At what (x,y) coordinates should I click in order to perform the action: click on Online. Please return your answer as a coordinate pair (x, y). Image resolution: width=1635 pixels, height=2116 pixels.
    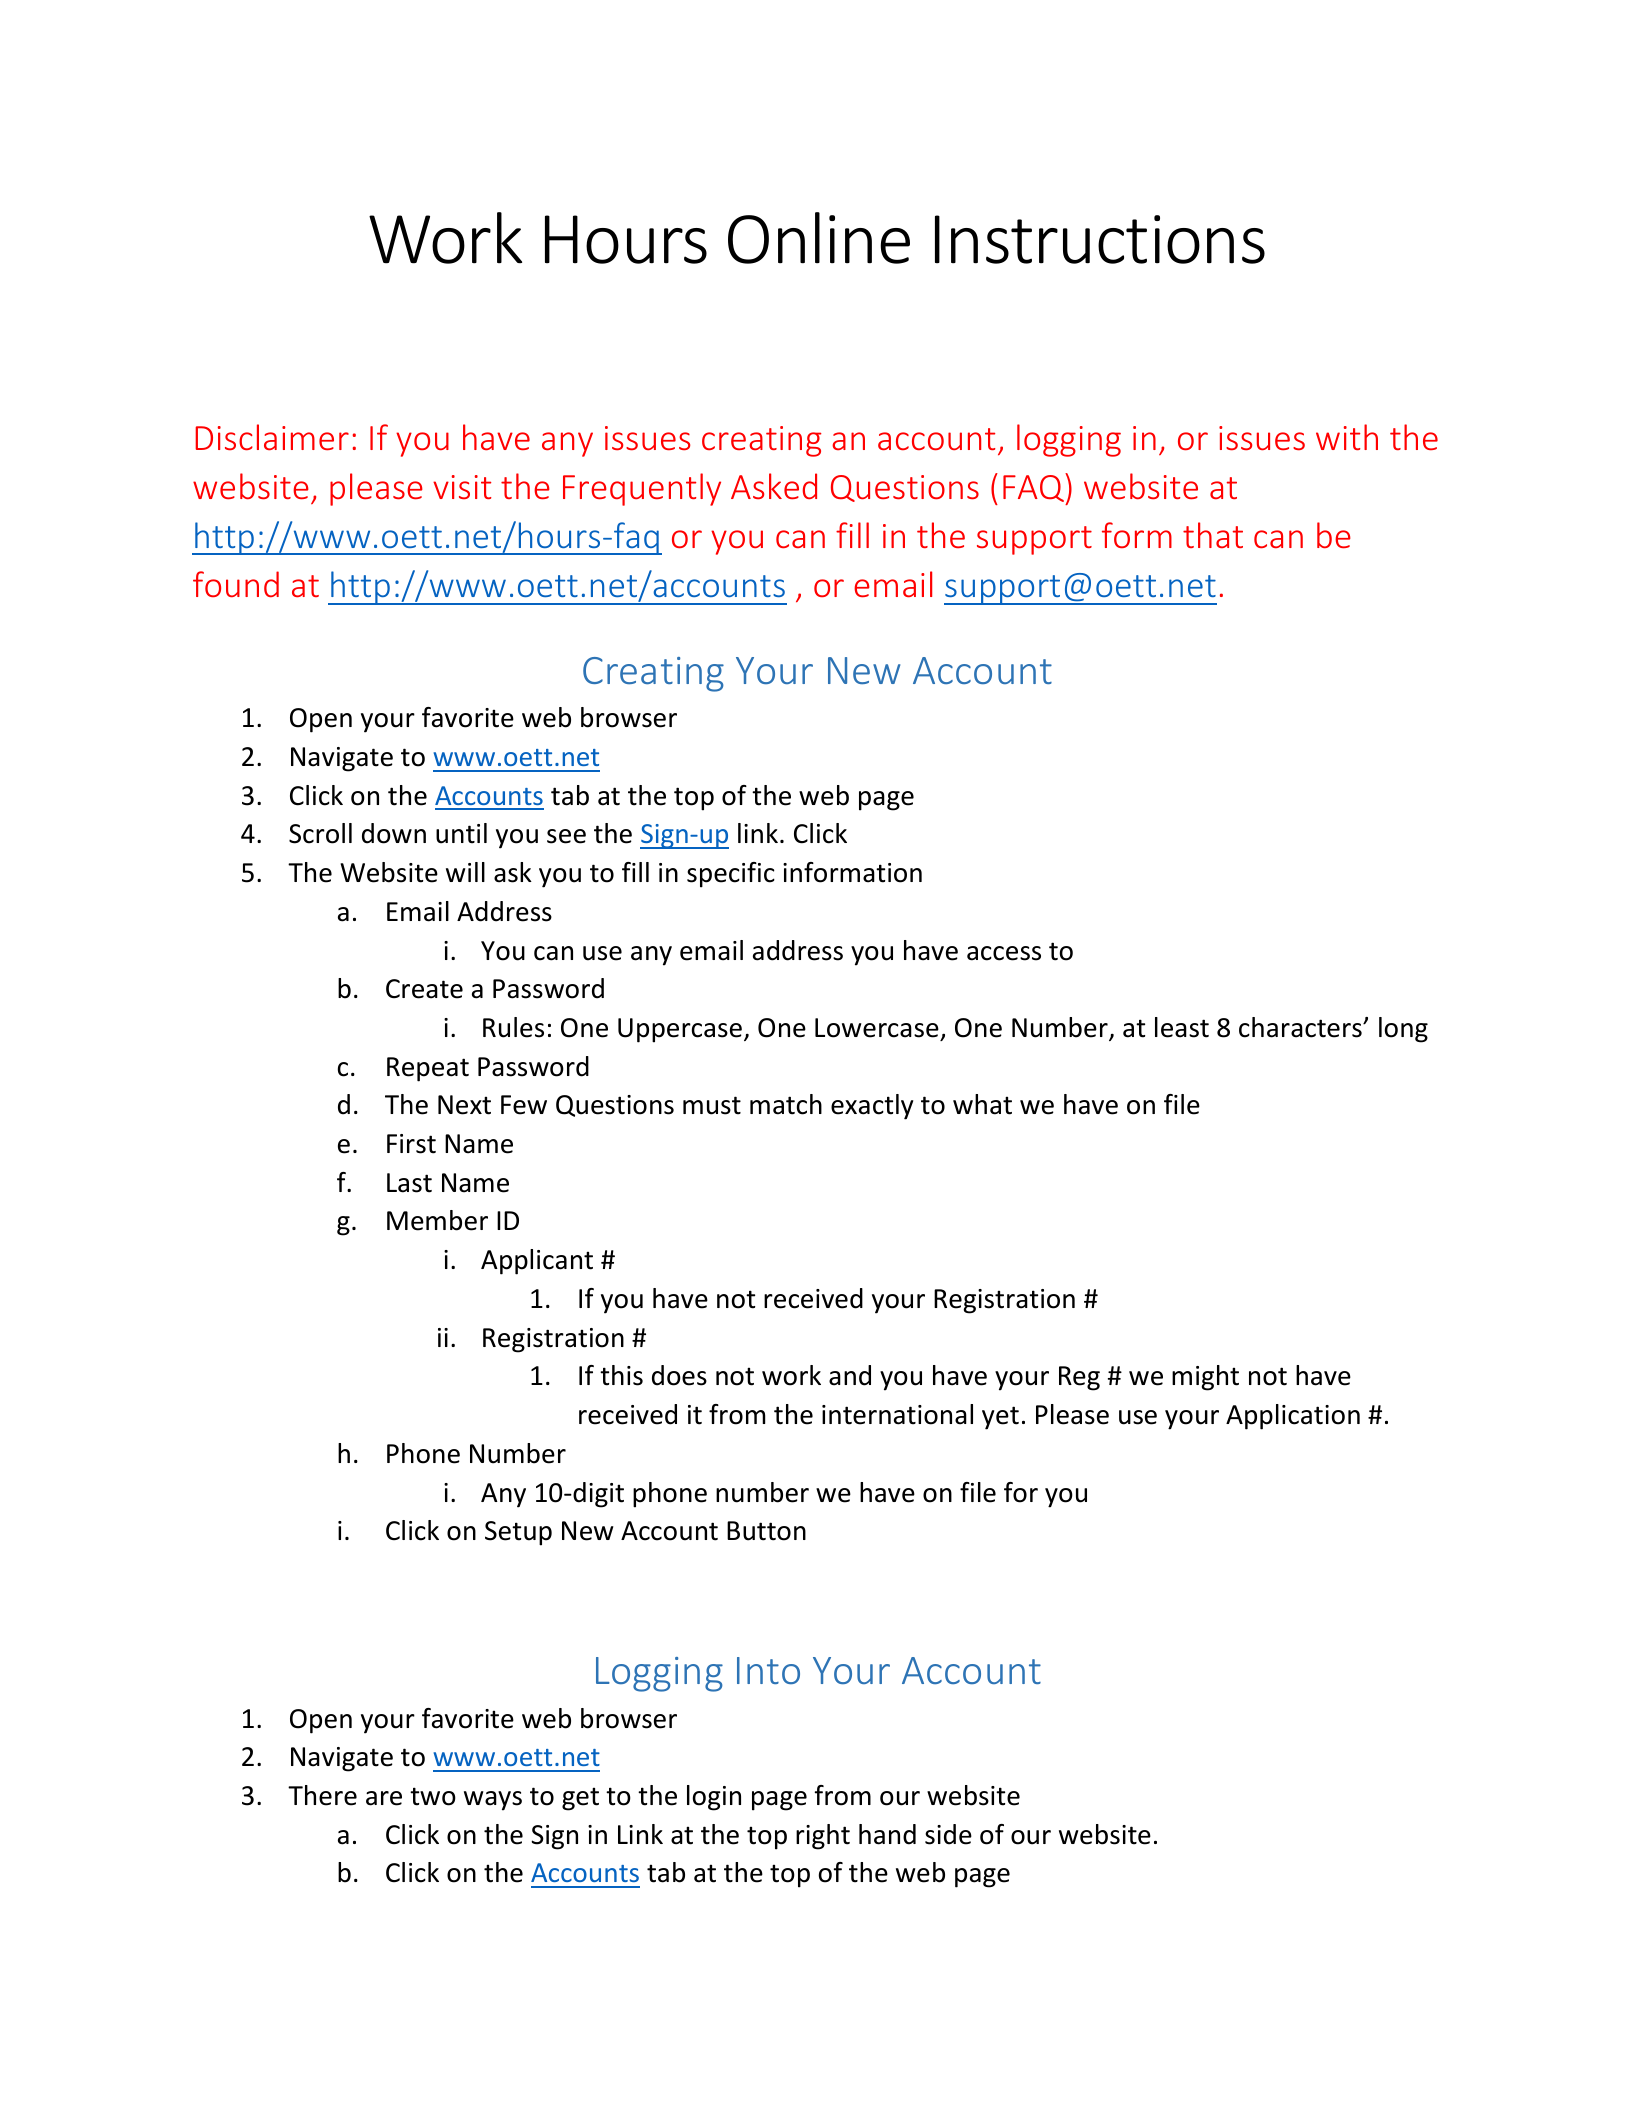
    Looking at the image, I should click on (819, 238).
